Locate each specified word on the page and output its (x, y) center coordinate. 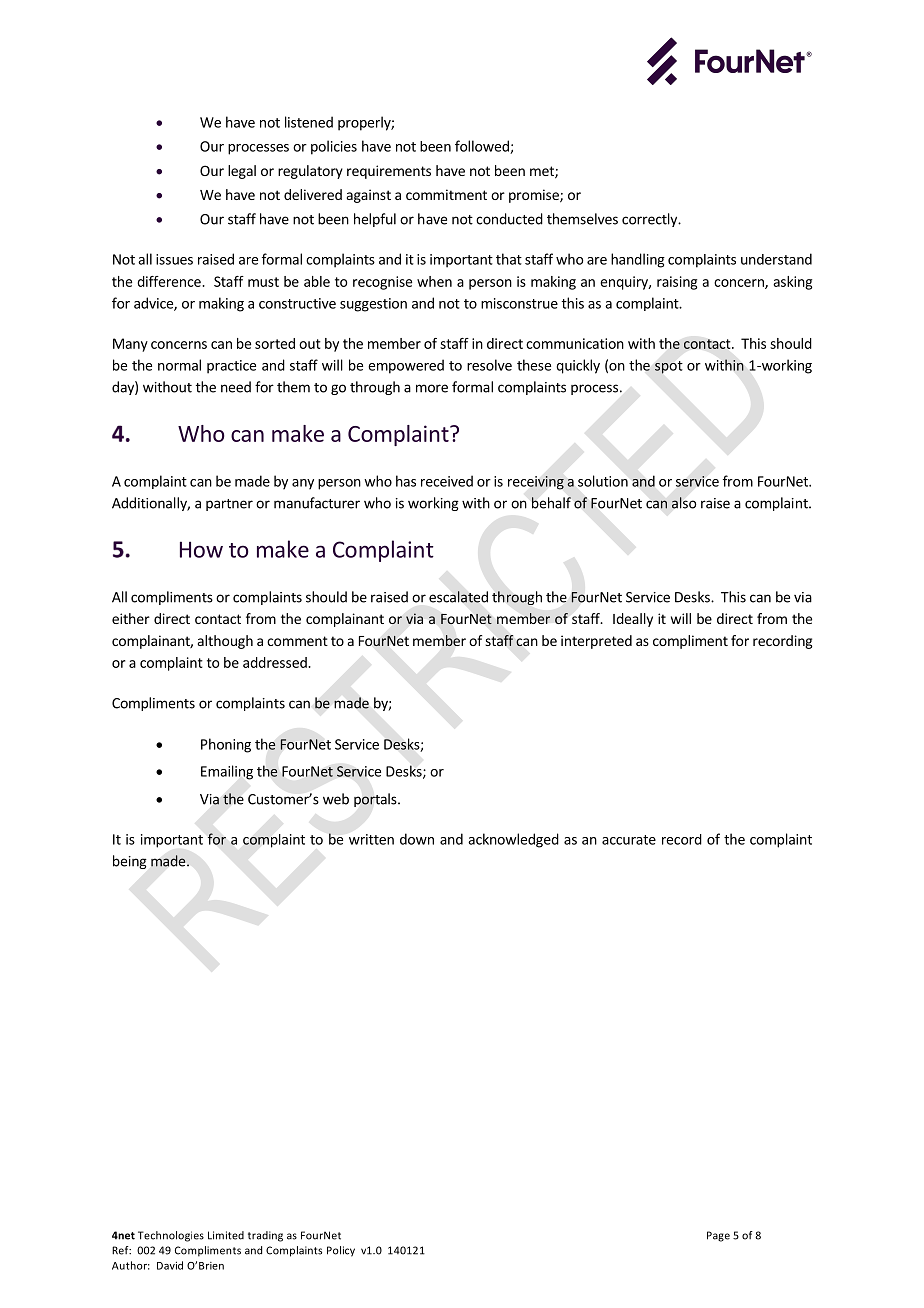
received (447, 481)
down (417, 839)
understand (776, 259)
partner (229, 505)
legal (242, 172)
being (130, 862)
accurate (629, 840)
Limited (226, 1235)
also (684, 503)
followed (483, 147)
